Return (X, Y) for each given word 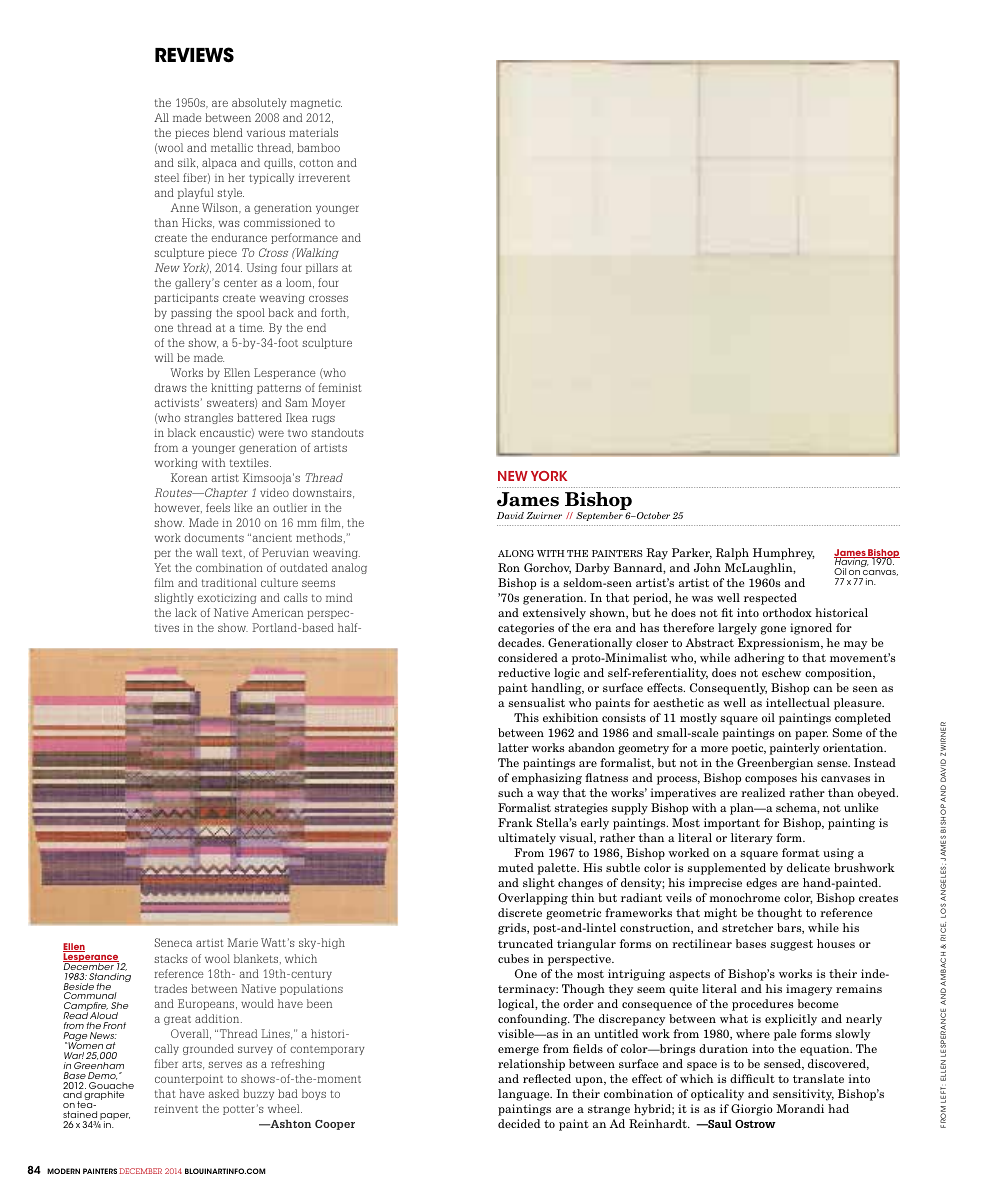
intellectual (798, 702)
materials (313, 132)
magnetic (316, 104)
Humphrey (784, 554)
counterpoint (189, 1079)
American (277, 612)
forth (335, 313)
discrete (520, 912)
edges (761, 884)
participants (186, 298)
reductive (524, 672)
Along (516, 553)
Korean (189, 477)
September (599, 516)
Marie (243, 942)
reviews (194, 55)
